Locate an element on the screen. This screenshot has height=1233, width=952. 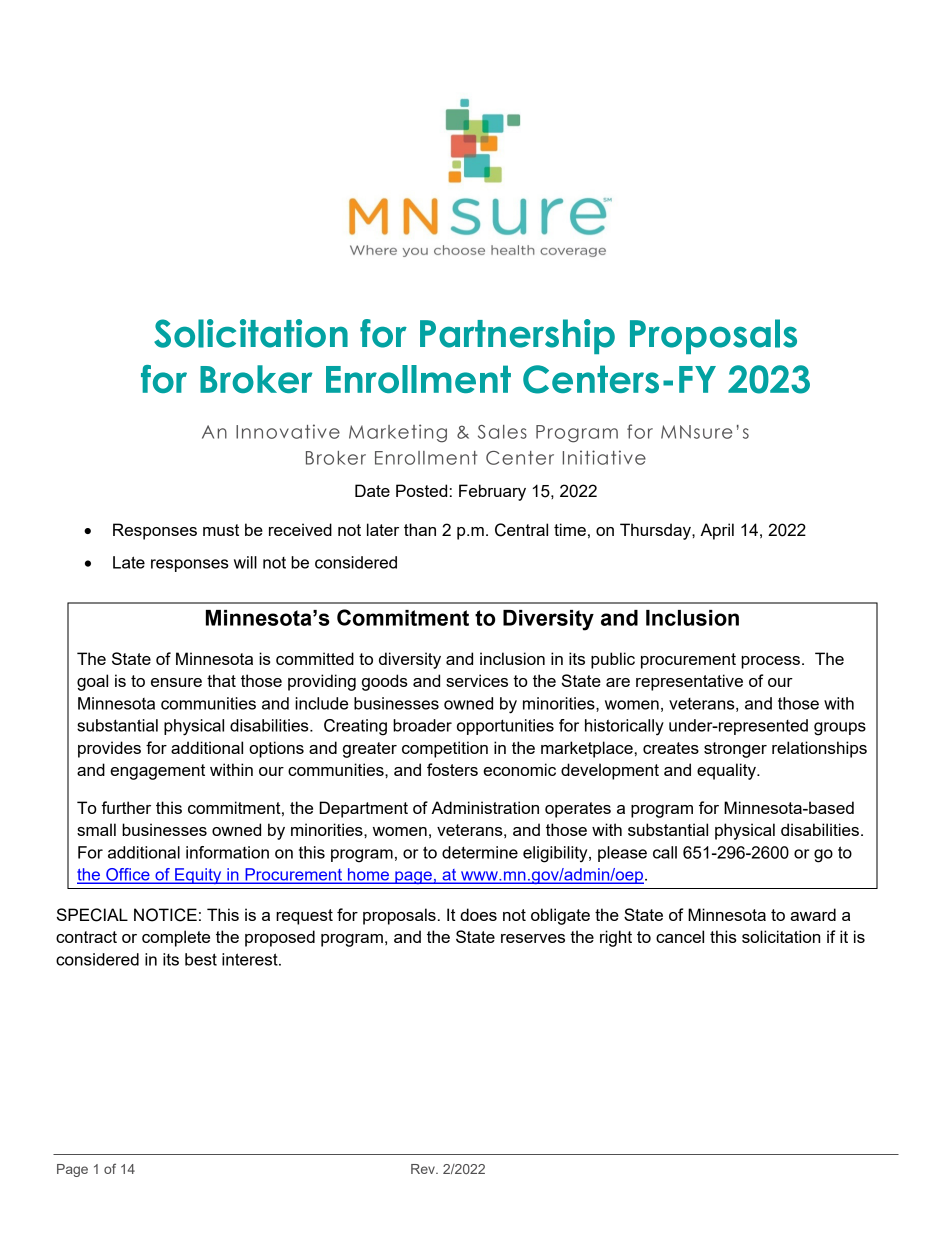
engagement is located at coordinates (157, 772).
